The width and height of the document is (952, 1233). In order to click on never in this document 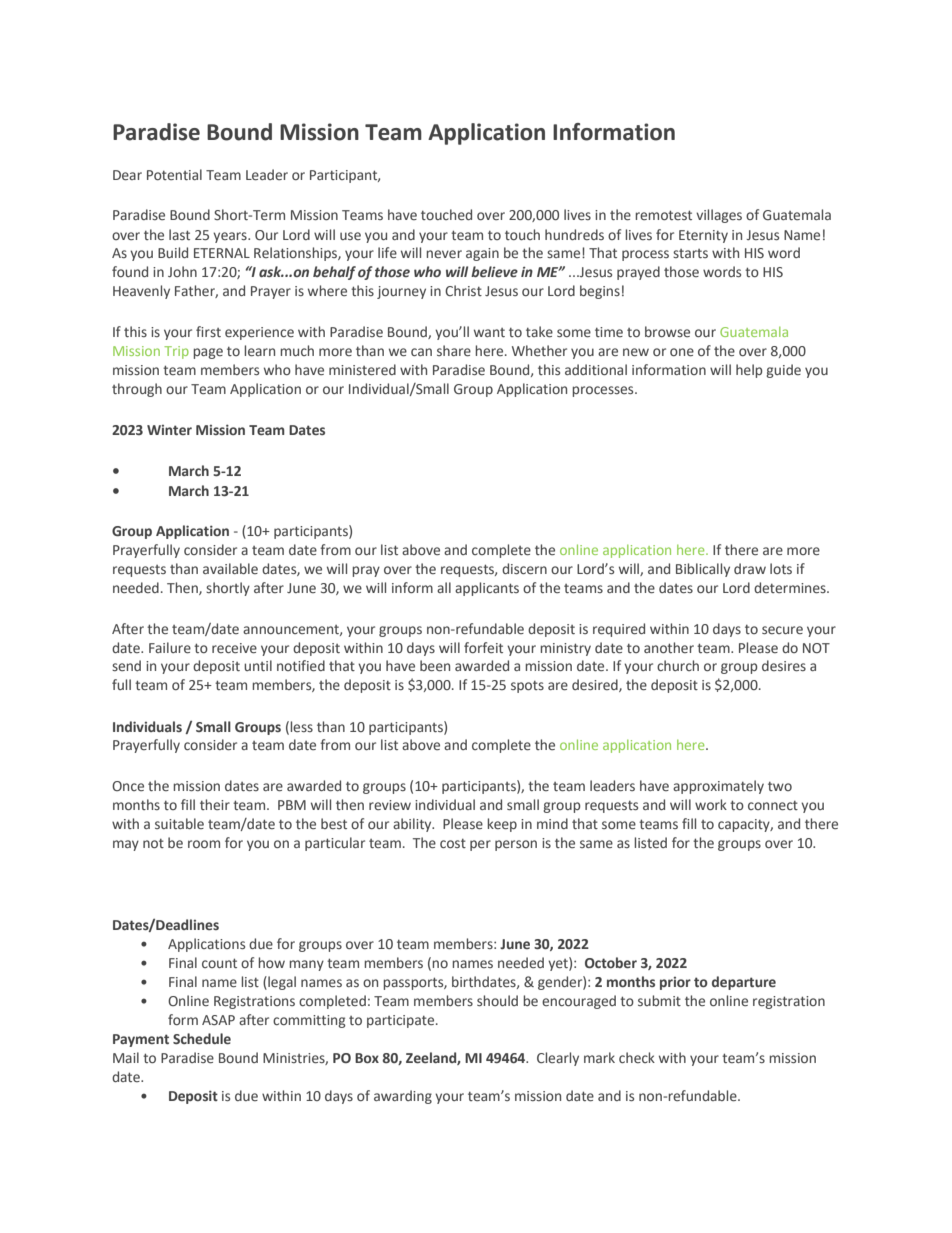, I will do `click(444, 254)`.
